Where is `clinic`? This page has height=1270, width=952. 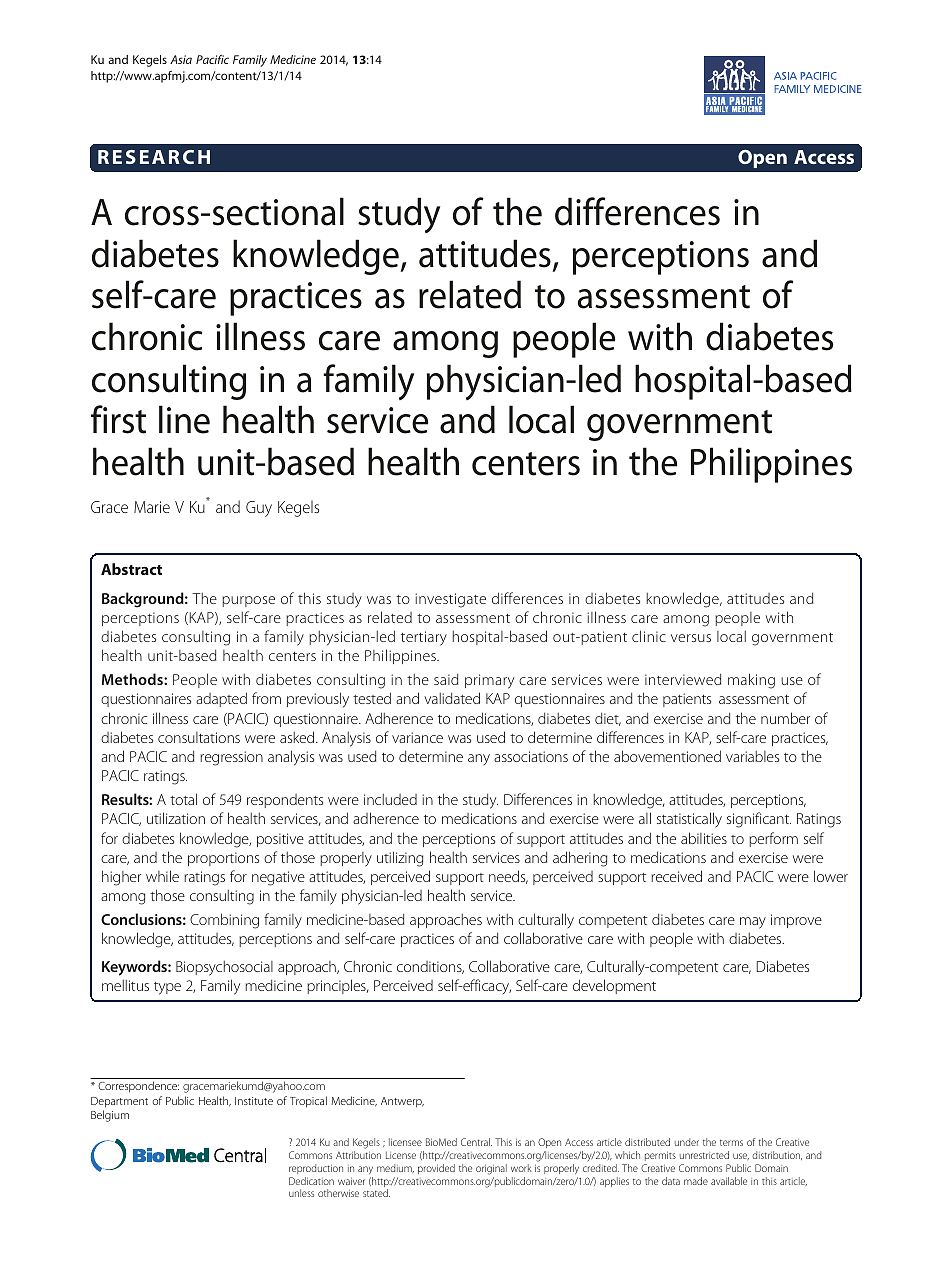
clinic is located at coordinates (649, 636).
